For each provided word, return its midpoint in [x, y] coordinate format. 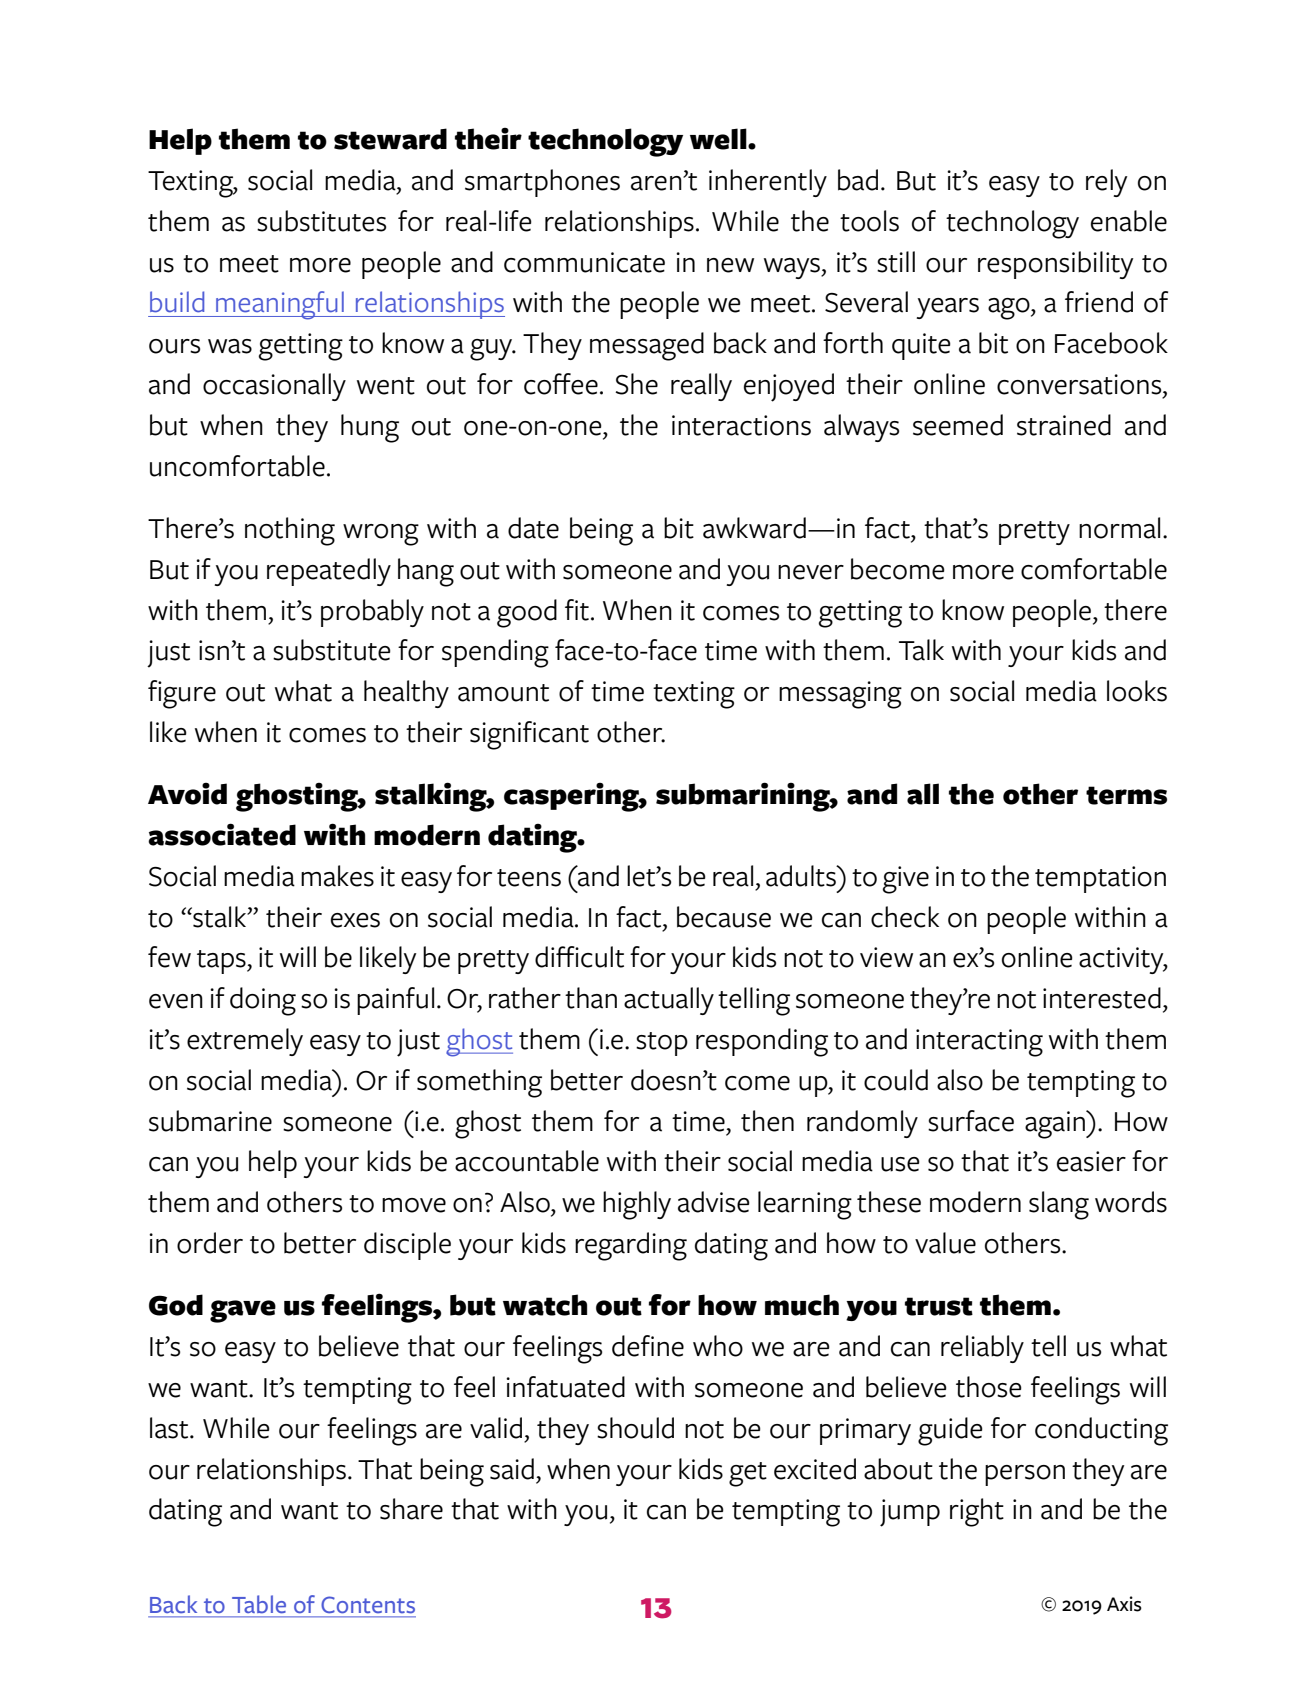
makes [337, 876]
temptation [1100, 879]
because [724, 917]
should [635, 1428]
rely [1106, 183]
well [719, 139]
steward [390, 139]
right [977, 1512]
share [411, 1509]
